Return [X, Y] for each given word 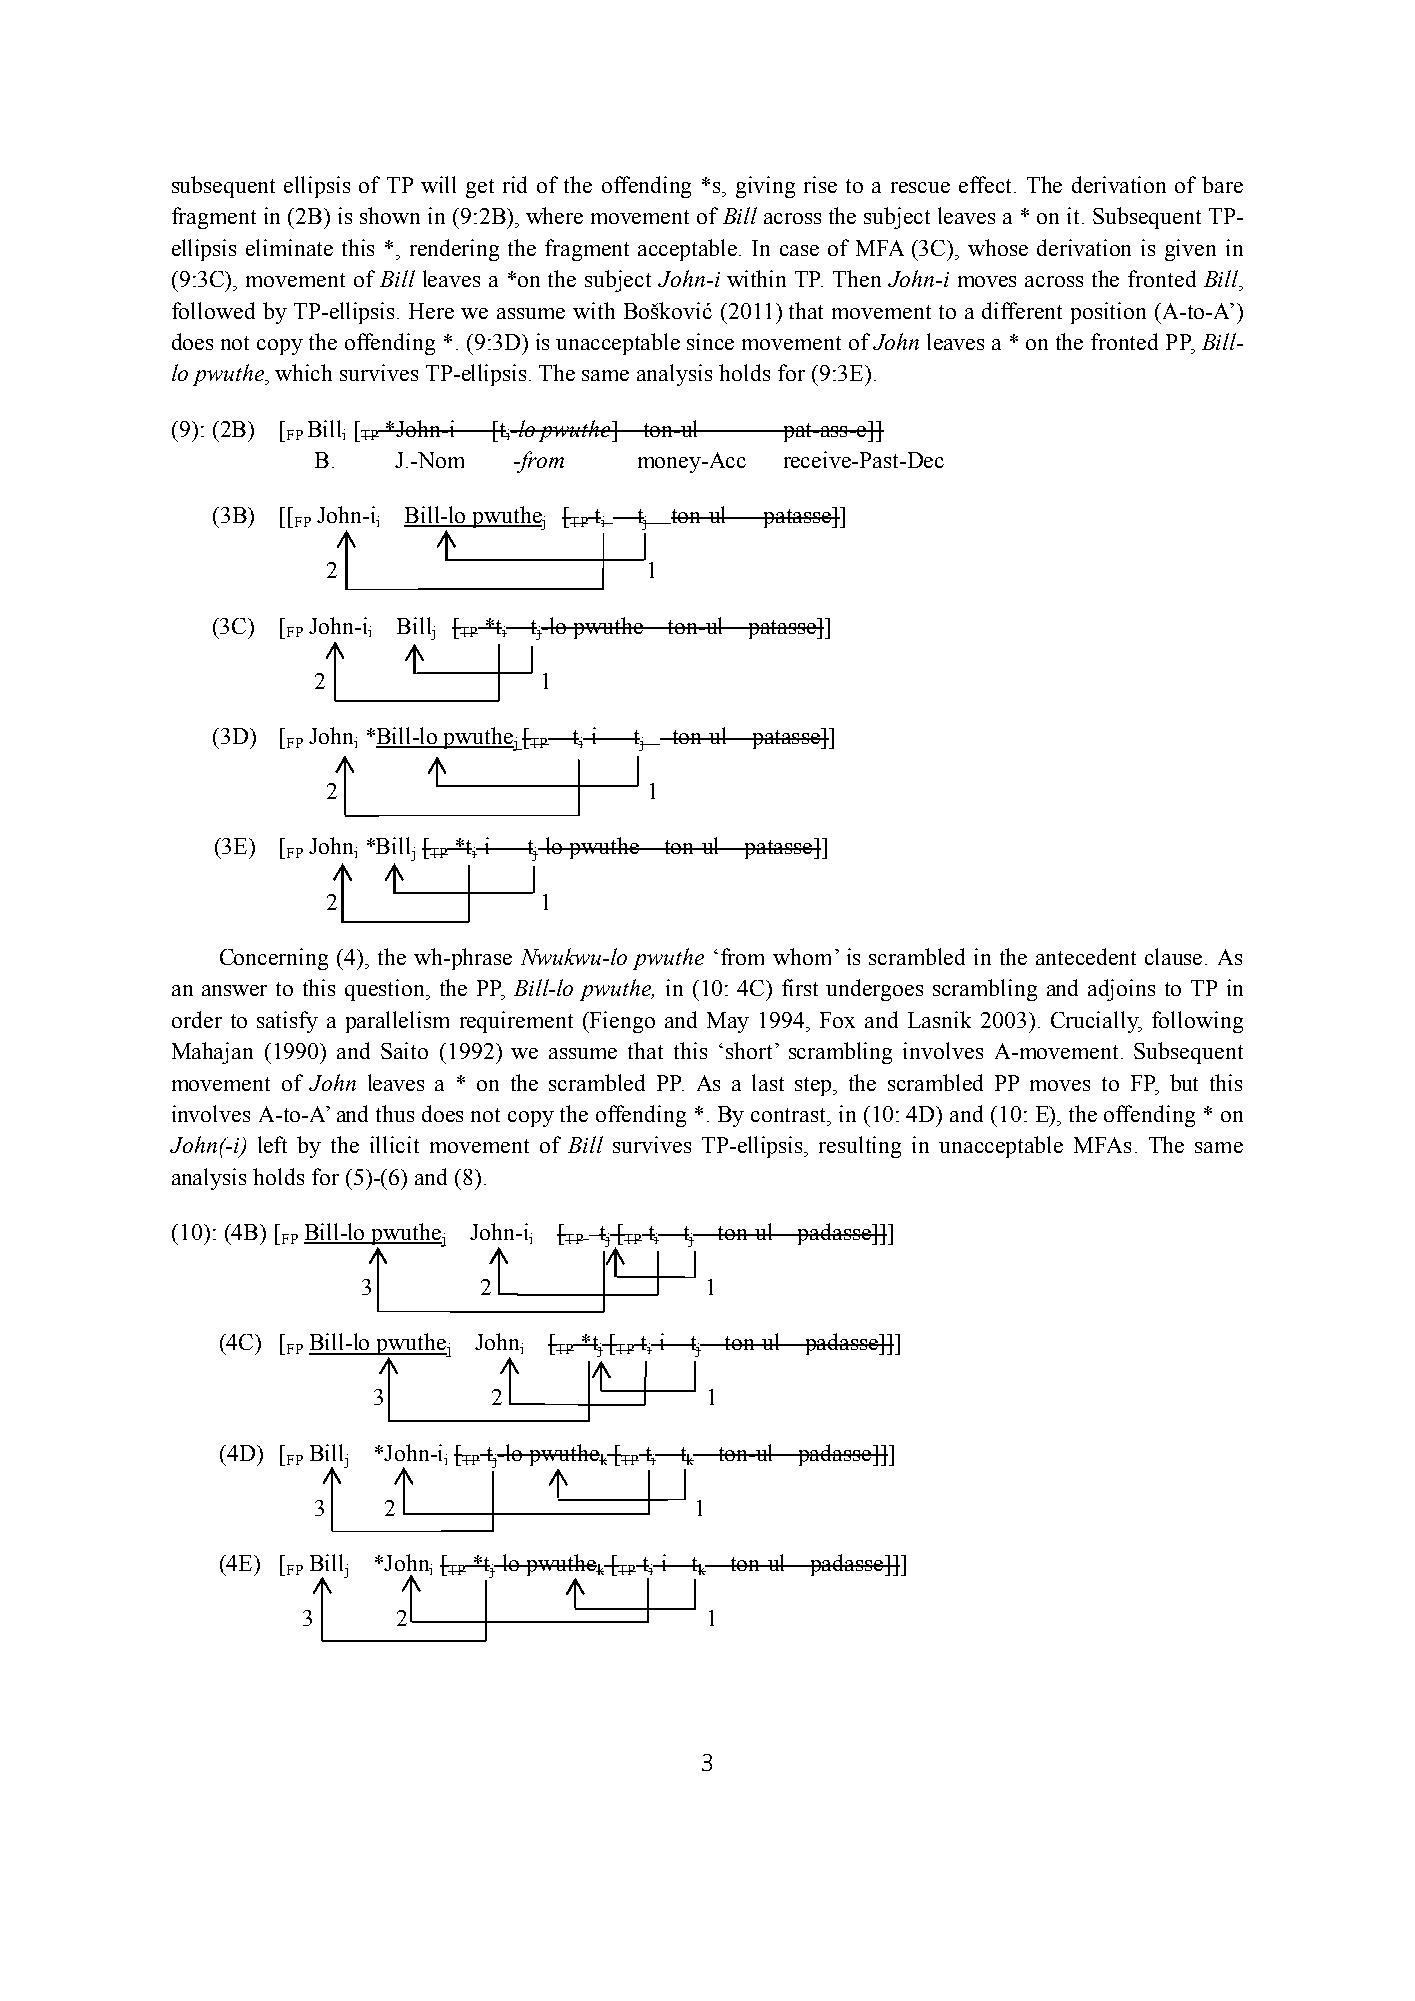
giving [765, 187]
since [710, 341]
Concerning [274, 959]
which [303, 372]
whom [802, 956]
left [272, 1144]
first [800, 987]
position [1108, 313]
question [386, 990]
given [1190, 250]
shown [390, 215]
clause [1175, 956]
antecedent [1086, 956]
